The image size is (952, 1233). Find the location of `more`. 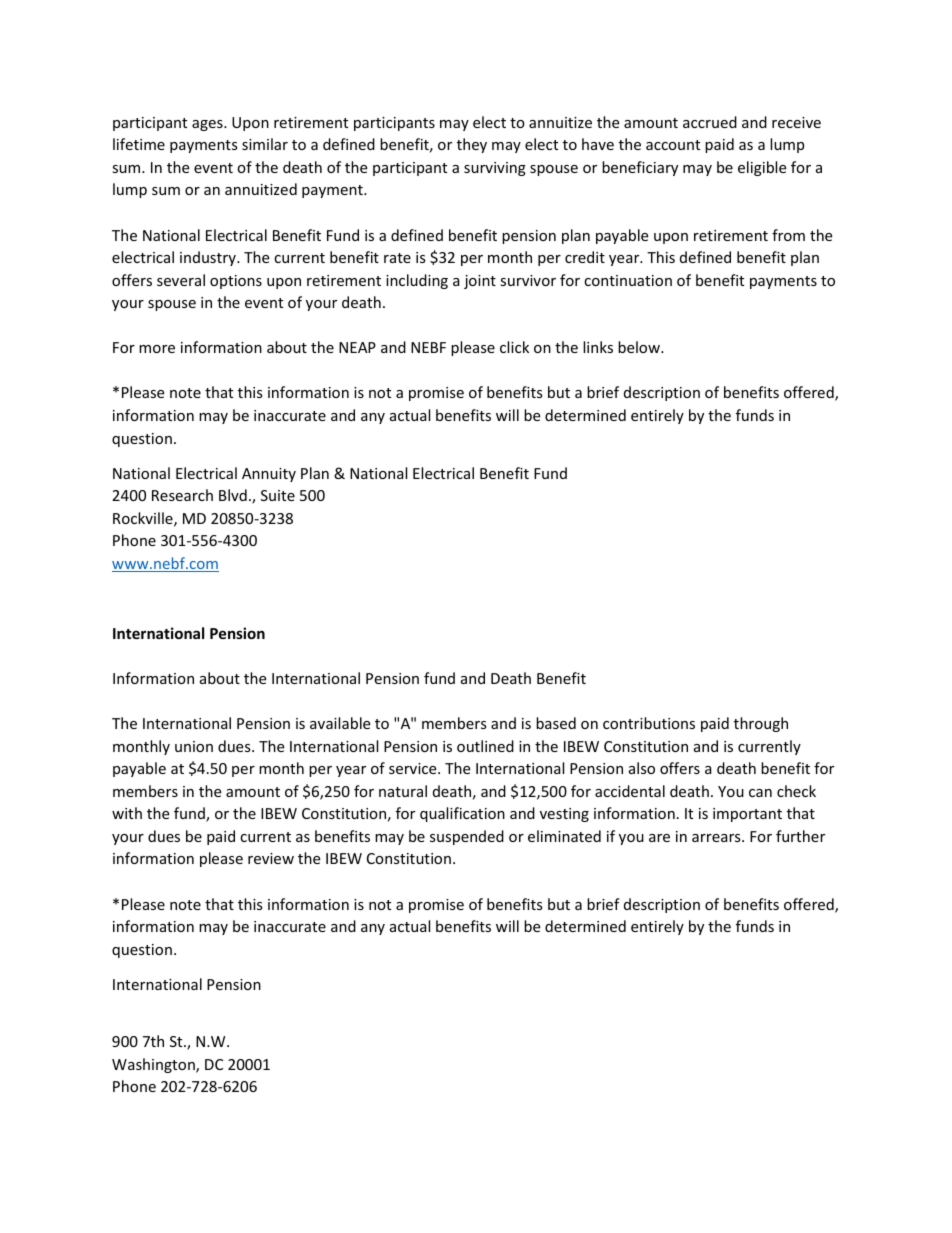

more is located at coordinates (157, 349).
